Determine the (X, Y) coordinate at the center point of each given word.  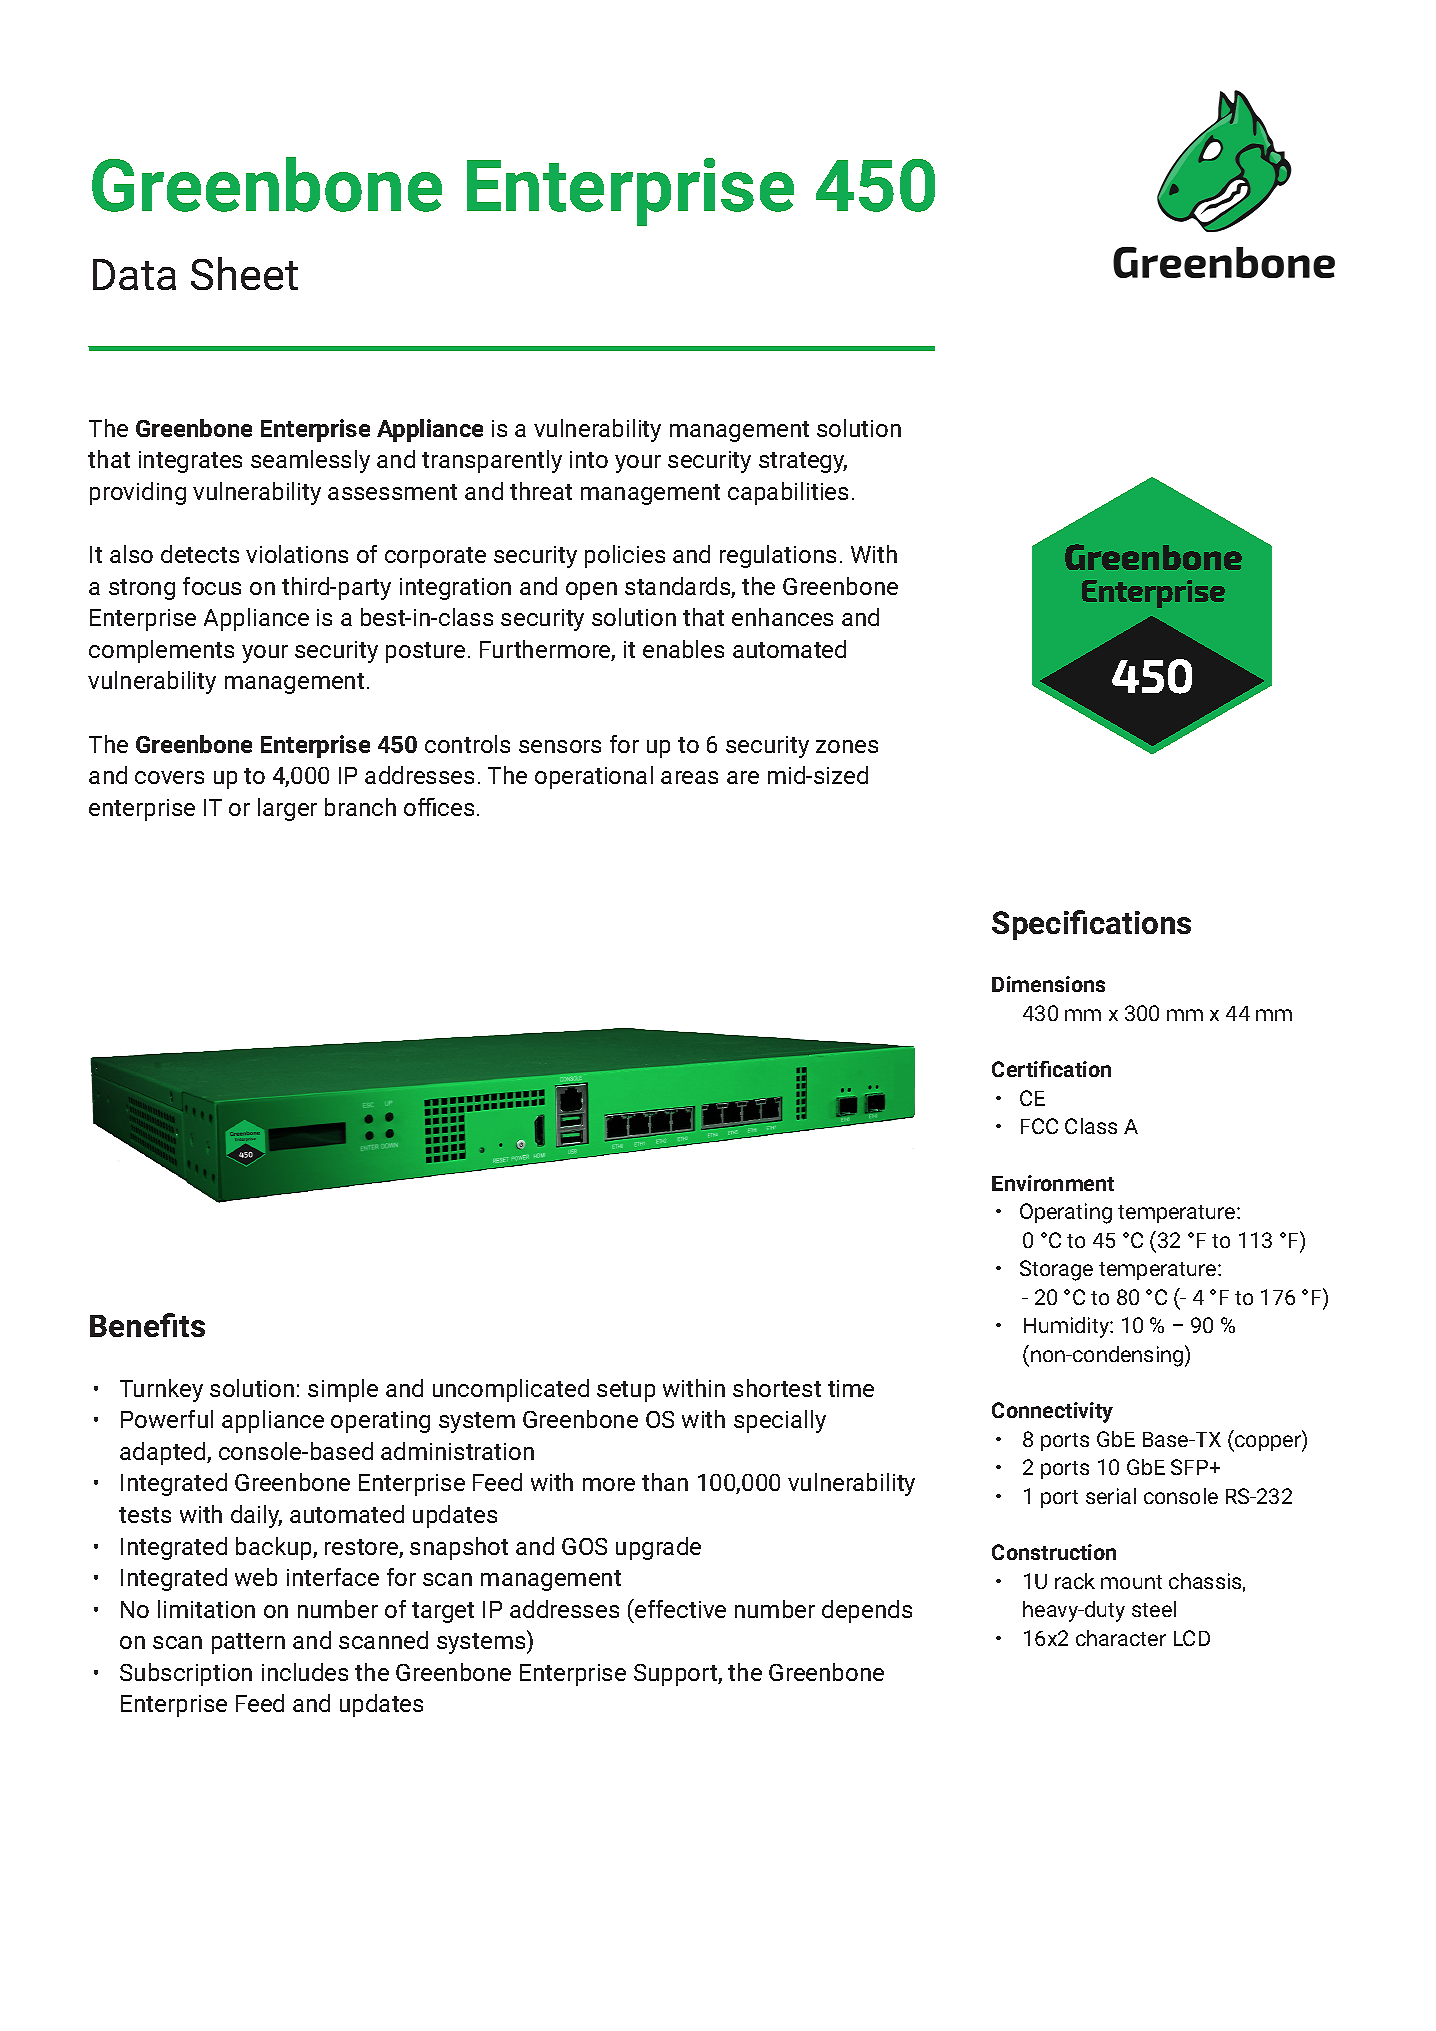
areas (689, 777)
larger (287, 809)
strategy (803, 462)
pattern (248, 1643)
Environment (1053, 1183)
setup (626, 1391)
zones (847, 746)
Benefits (147, 1325)
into (589, 459)
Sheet (244, 273)
